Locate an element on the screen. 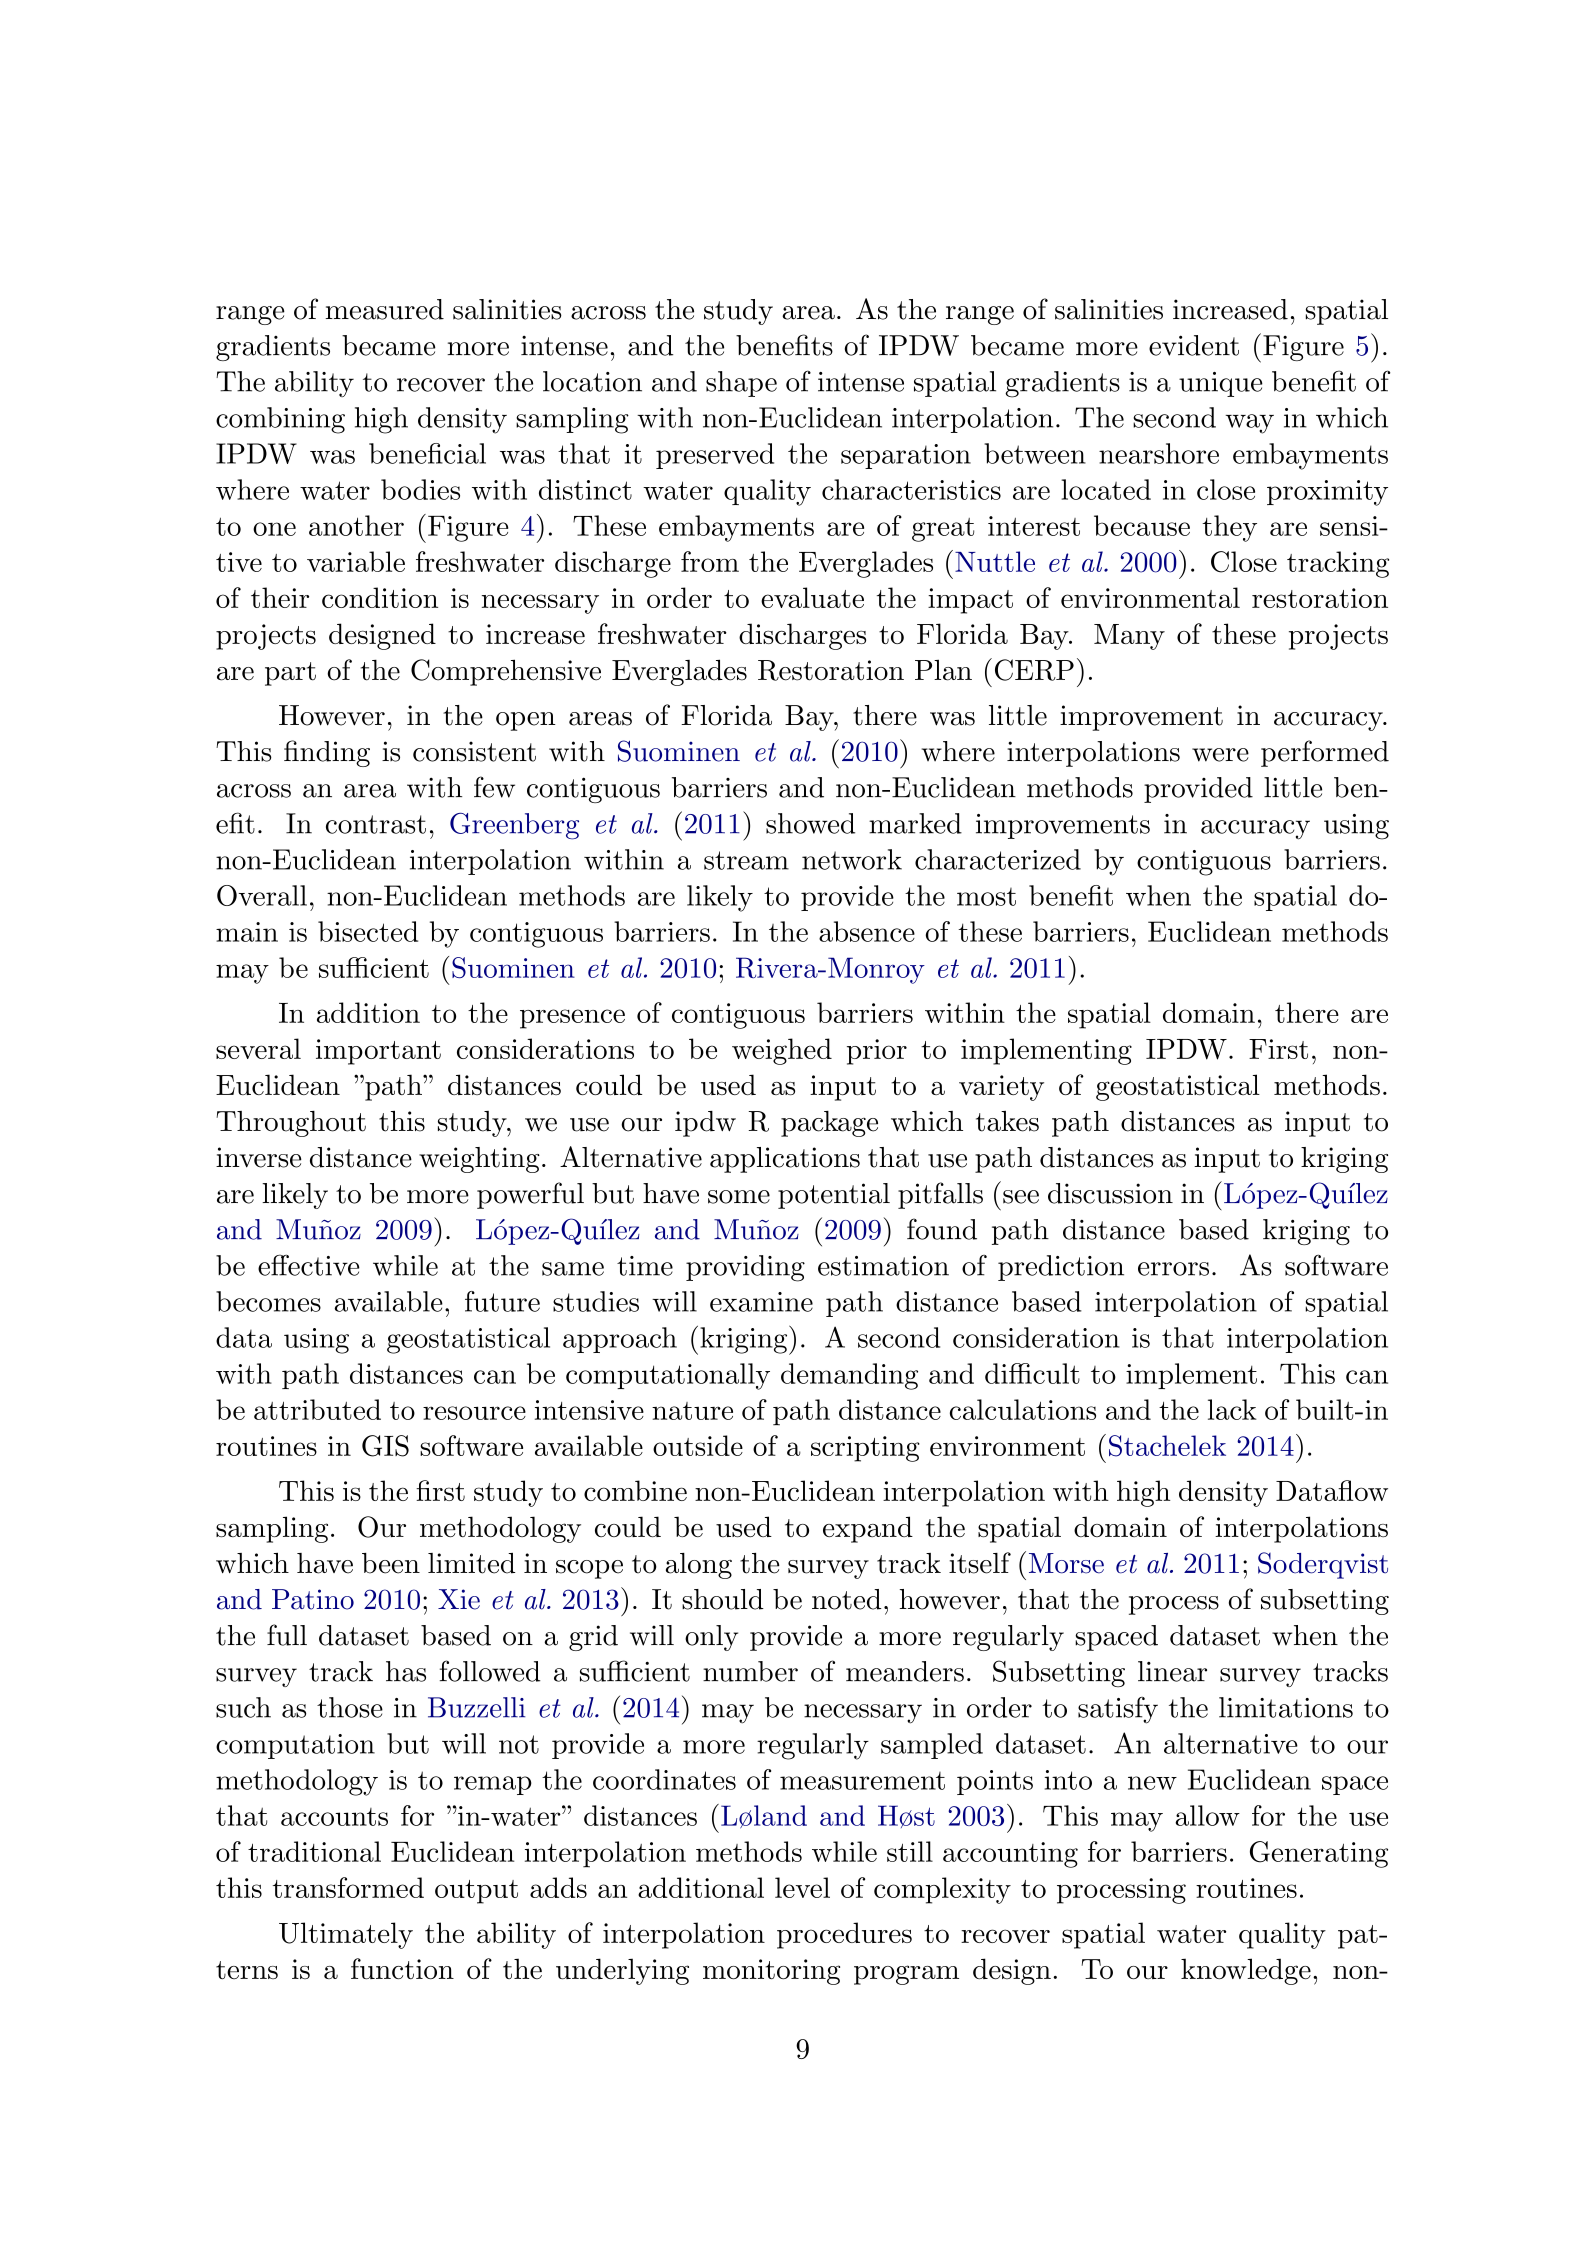 The image size is (1585, 2242). weighed is located at coordinates (782, 1051).
